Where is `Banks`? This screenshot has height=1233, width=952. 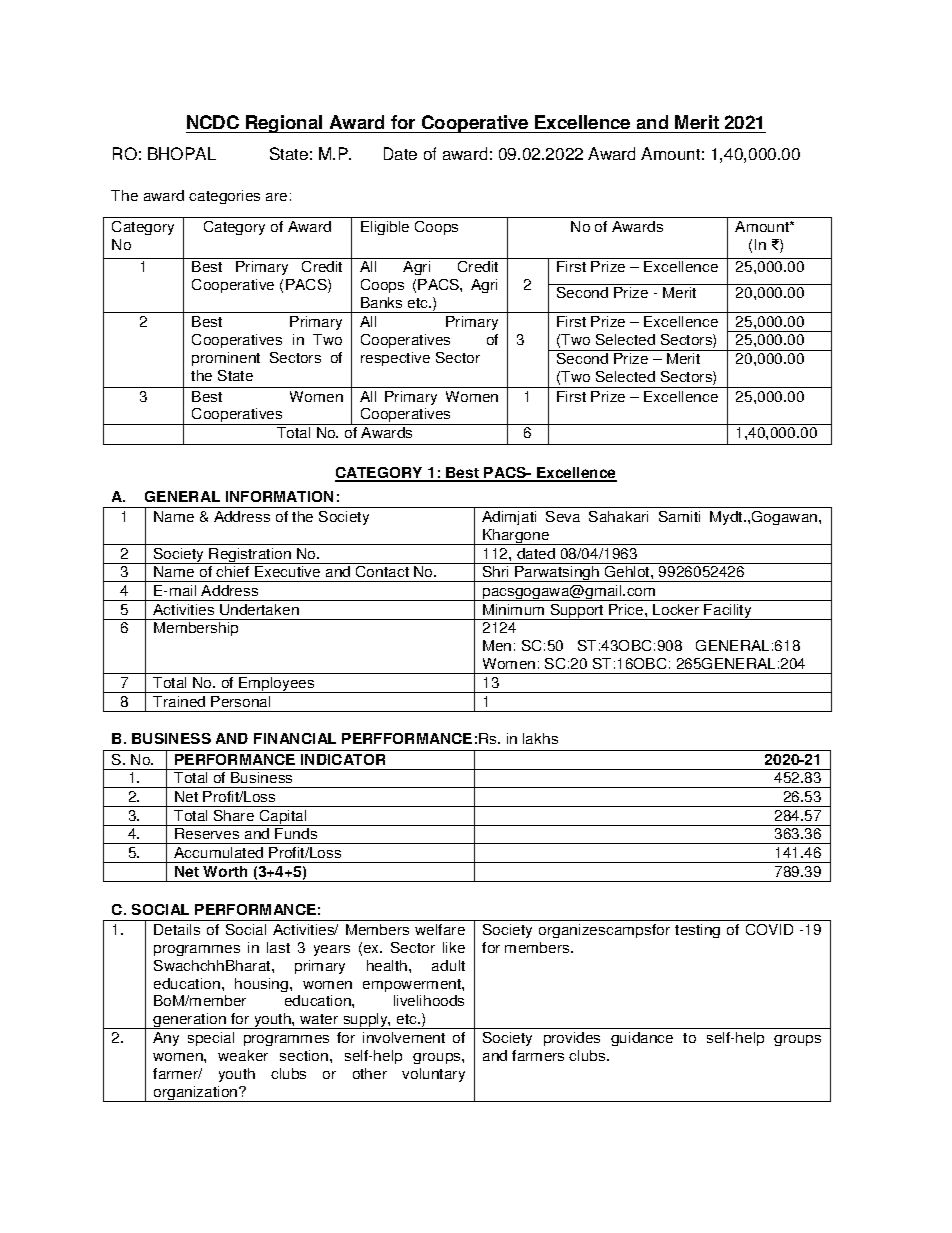
Banks is located at coordinates (381, 302).
